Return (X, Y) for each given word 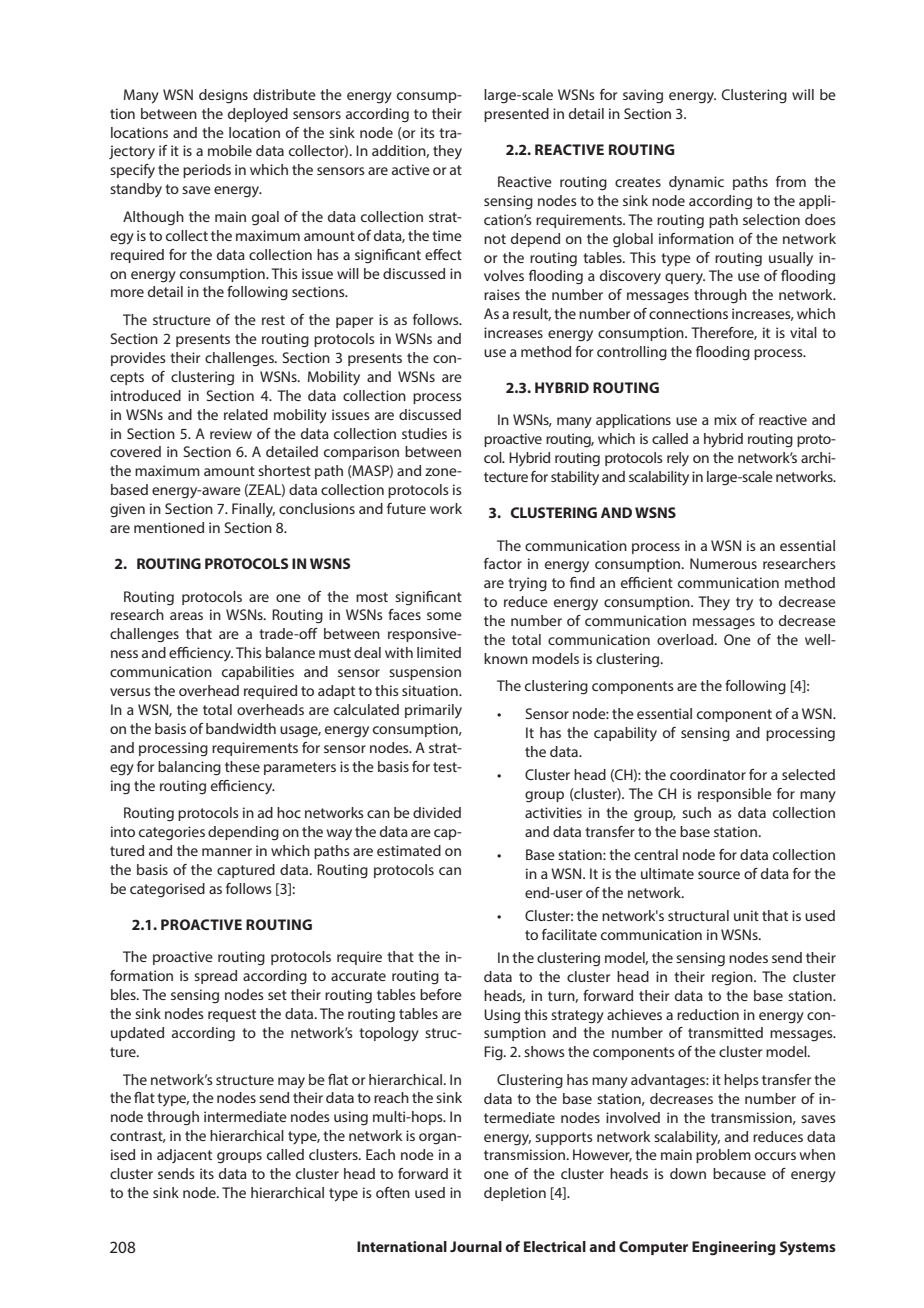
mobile (230, 150)
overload (686, 639)
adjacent (184, 1156)
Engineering (734, 1248)
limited (439, 652)
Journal (476, 1246)
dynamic (696, 183)
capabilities (258, 673)
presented (516, 115)
